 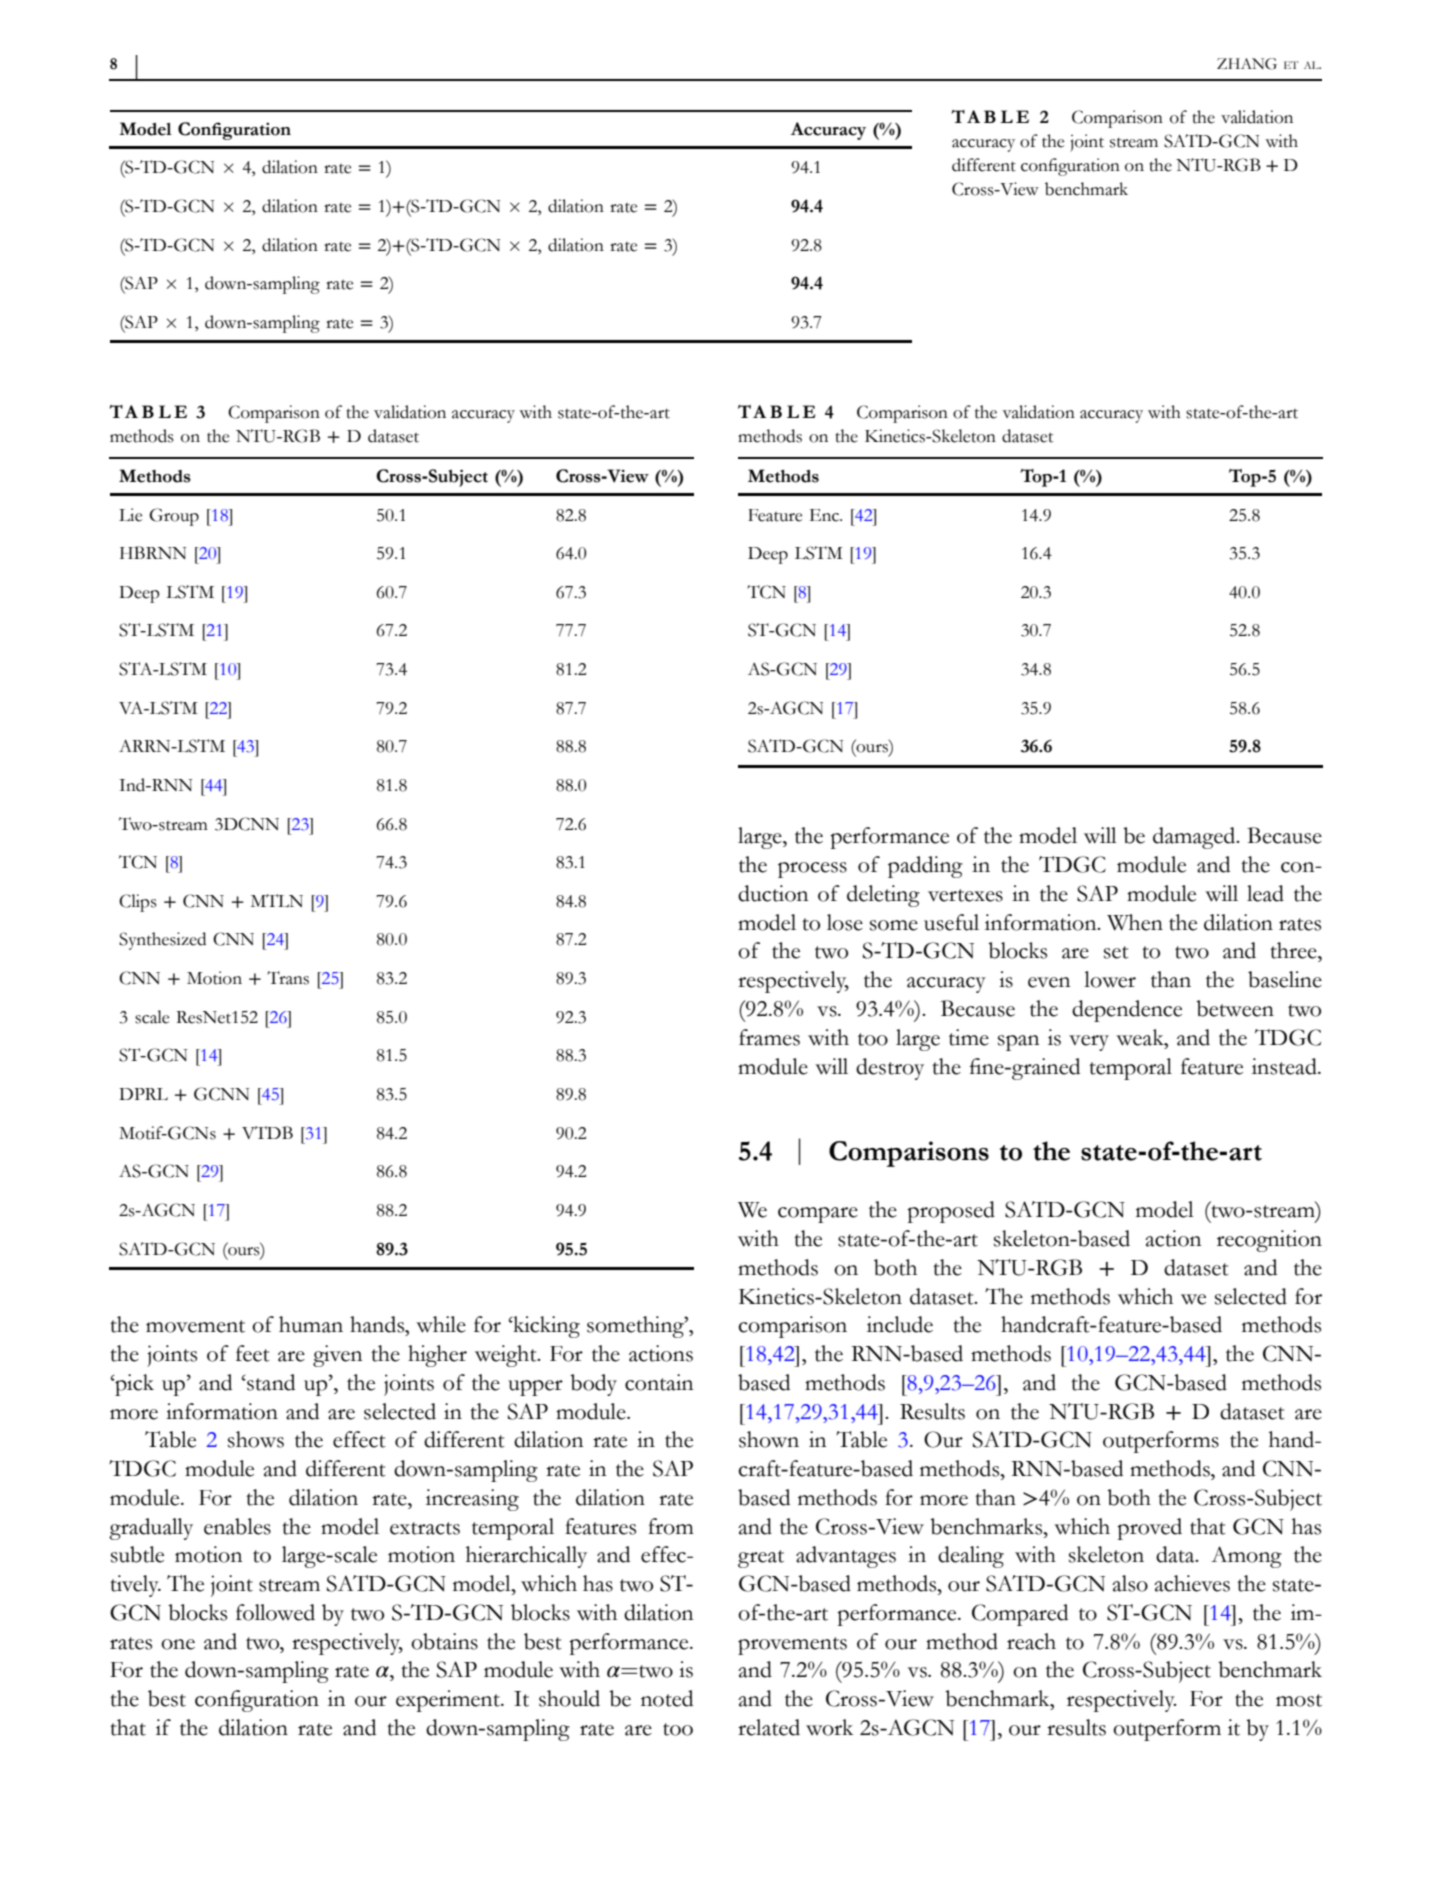 I want to click on ZHANG, so click(x=1247, y=64).
